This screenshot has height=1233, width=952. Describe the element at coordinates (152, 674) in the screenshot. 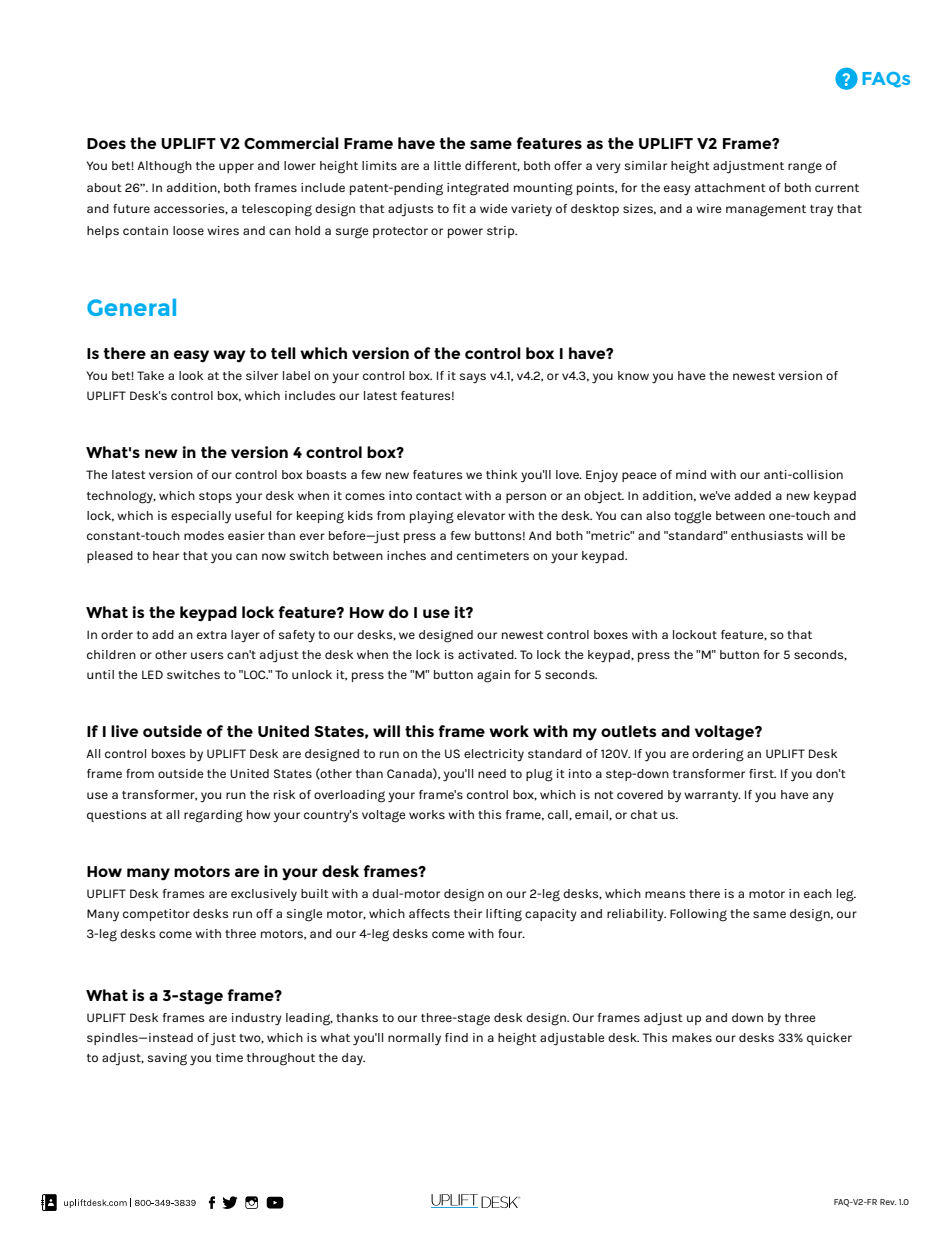

I see `LED` at that location.
